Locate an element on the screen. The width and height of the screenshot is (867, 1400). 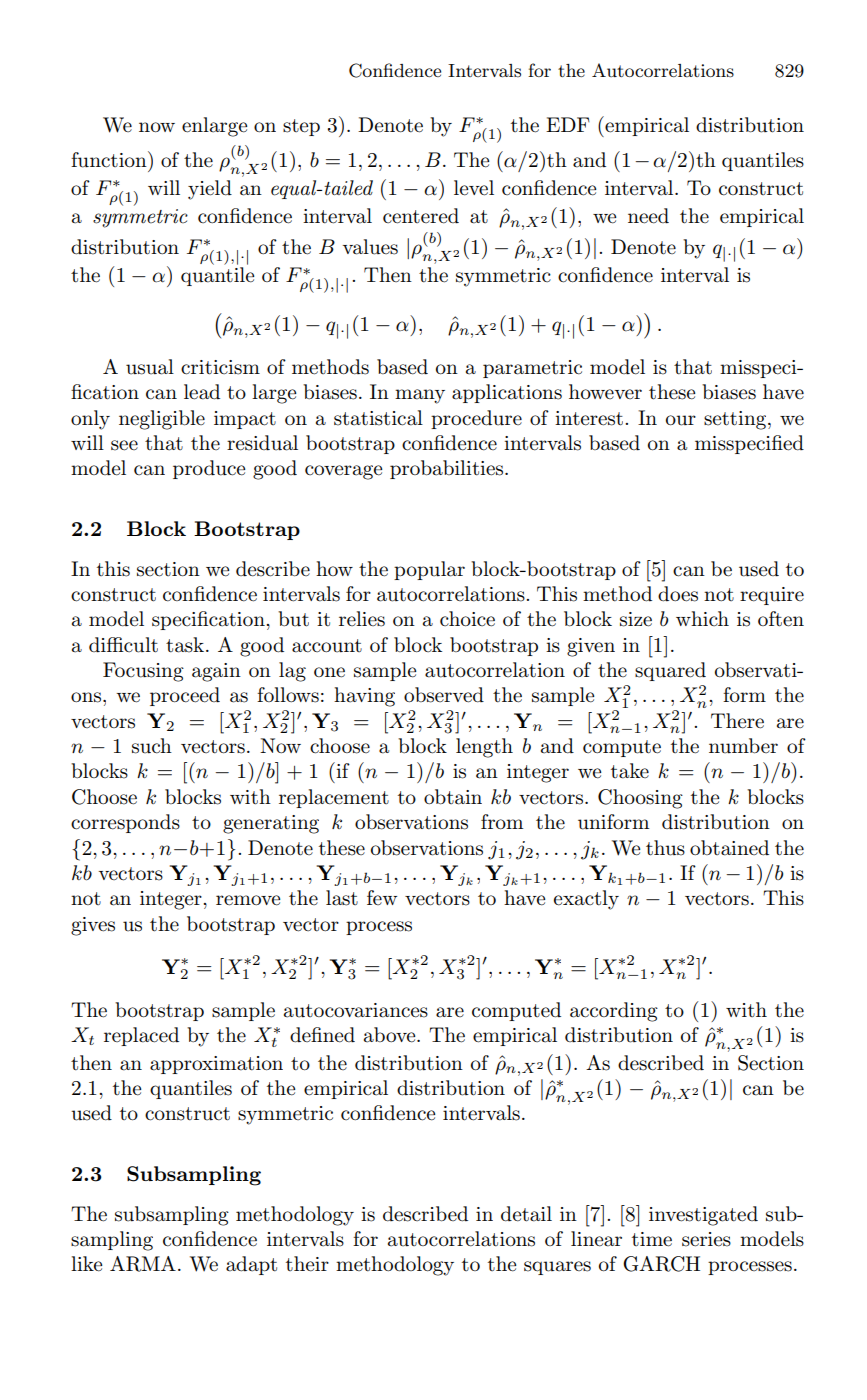
ARMA is located at coordinates (143, 1264).
